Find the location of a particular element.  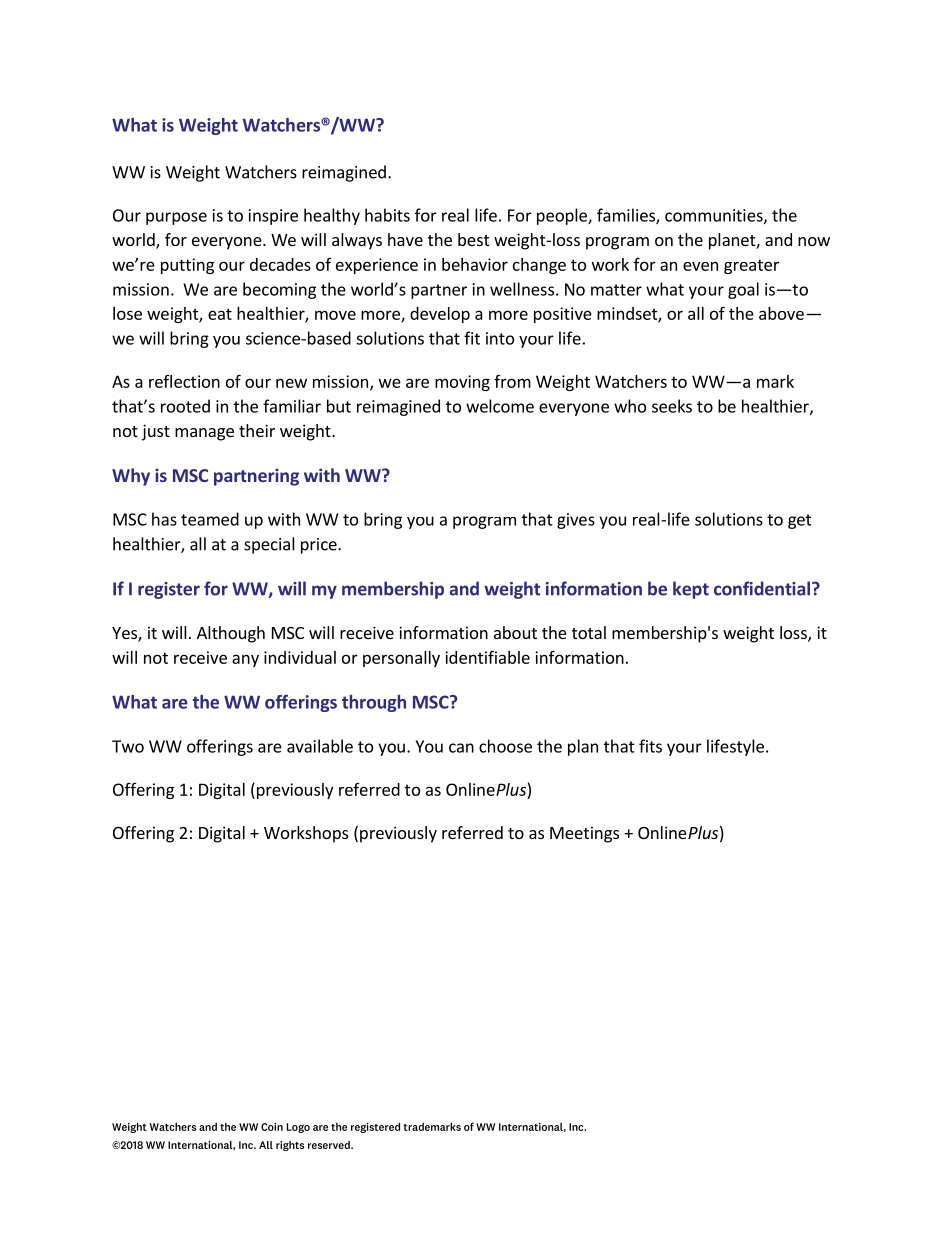

Meetings is located at coordinates (584, 834).
